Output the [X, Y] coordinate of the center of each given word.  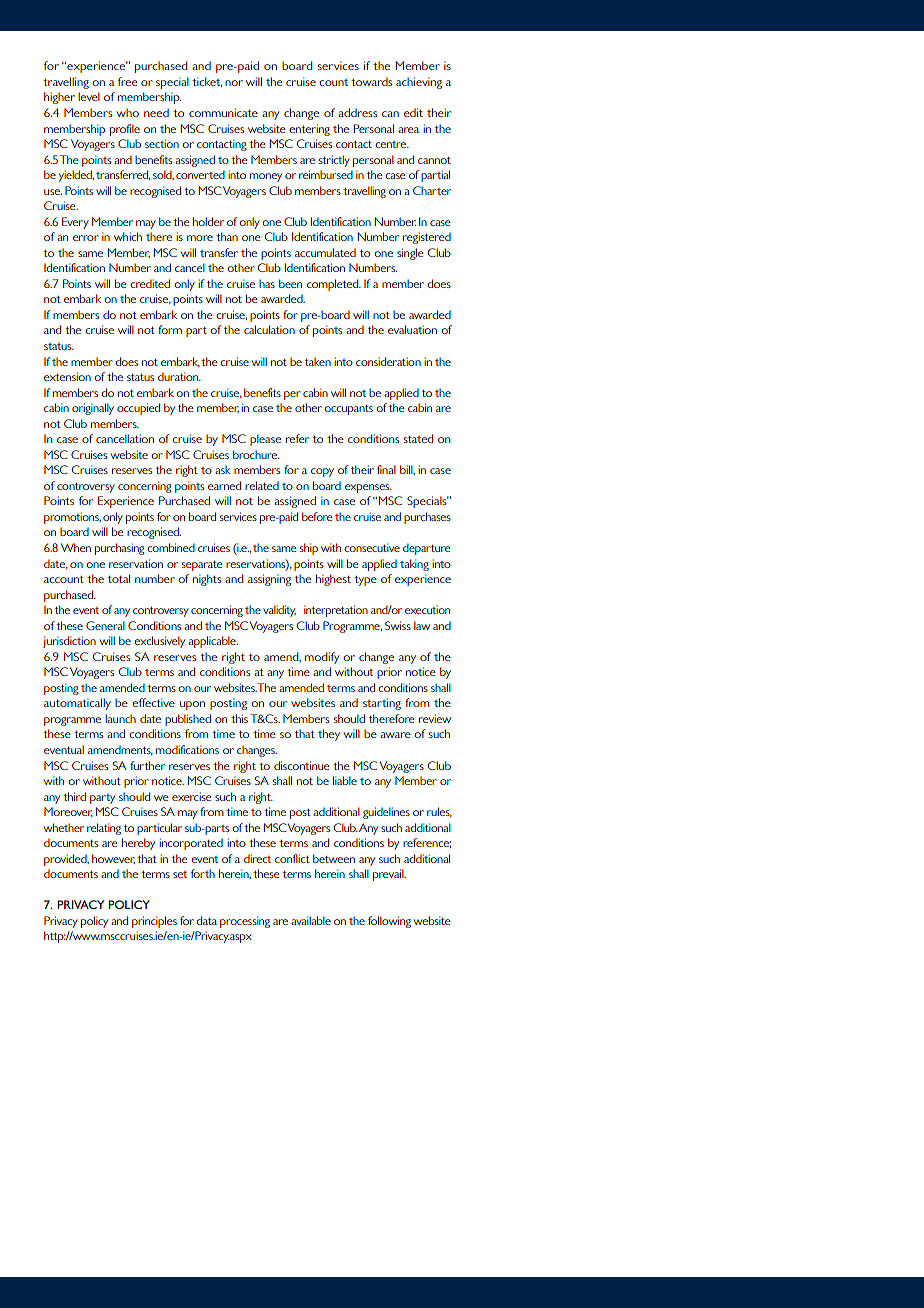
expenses [368, 488]
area [408, 130]
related [262, 485]
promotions [72, 518]
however [113, 859]
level [89, 96]
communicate [223, 112]
